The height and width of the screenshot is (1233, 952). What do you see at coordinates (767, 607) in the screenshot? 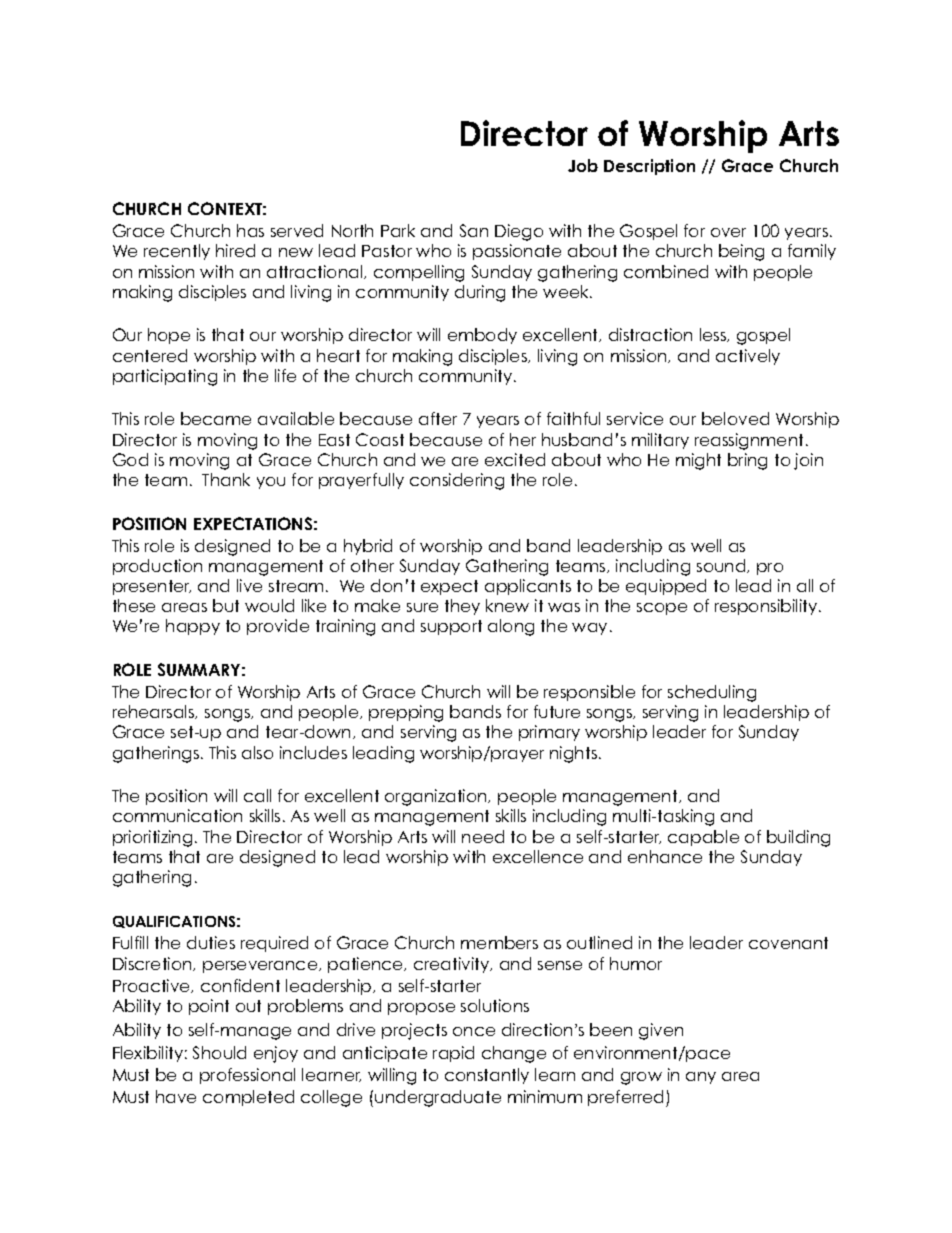
I see `responsibility` at bounding box center [767, 607].
